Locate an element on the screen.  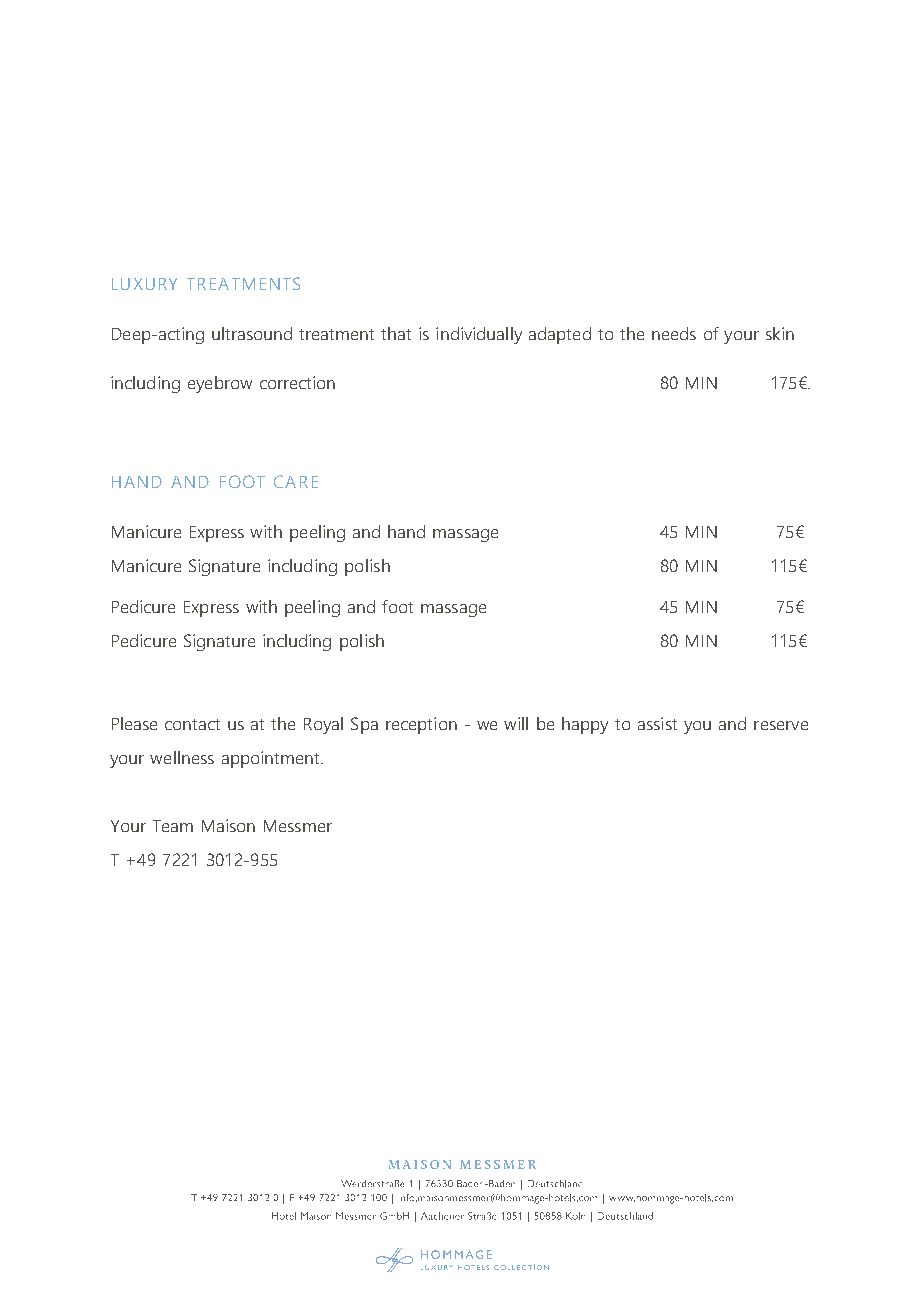
individually is located at coordinates (479, 335).
